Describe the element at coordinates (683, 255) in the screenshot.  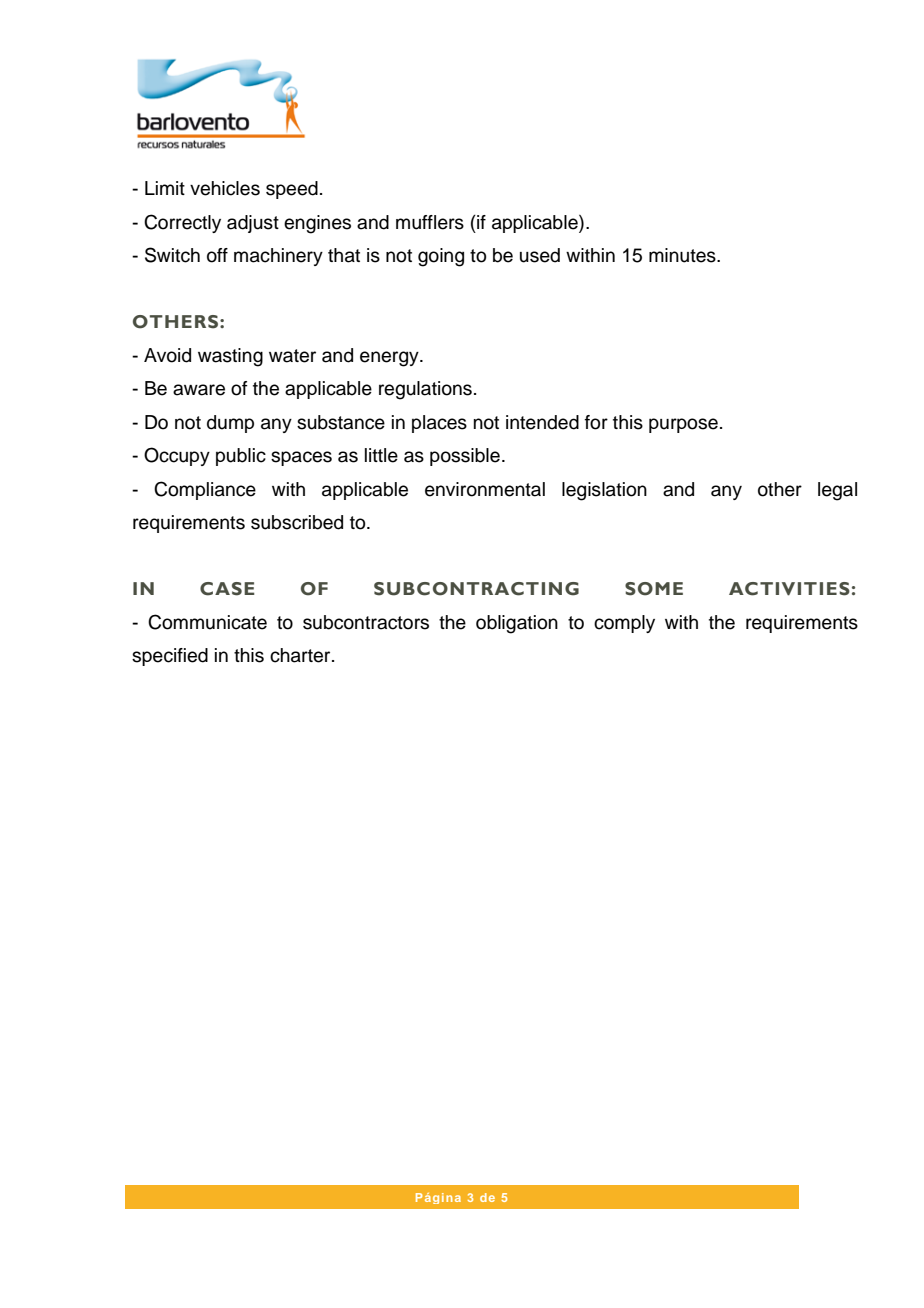
I see `minutes` at that location.
